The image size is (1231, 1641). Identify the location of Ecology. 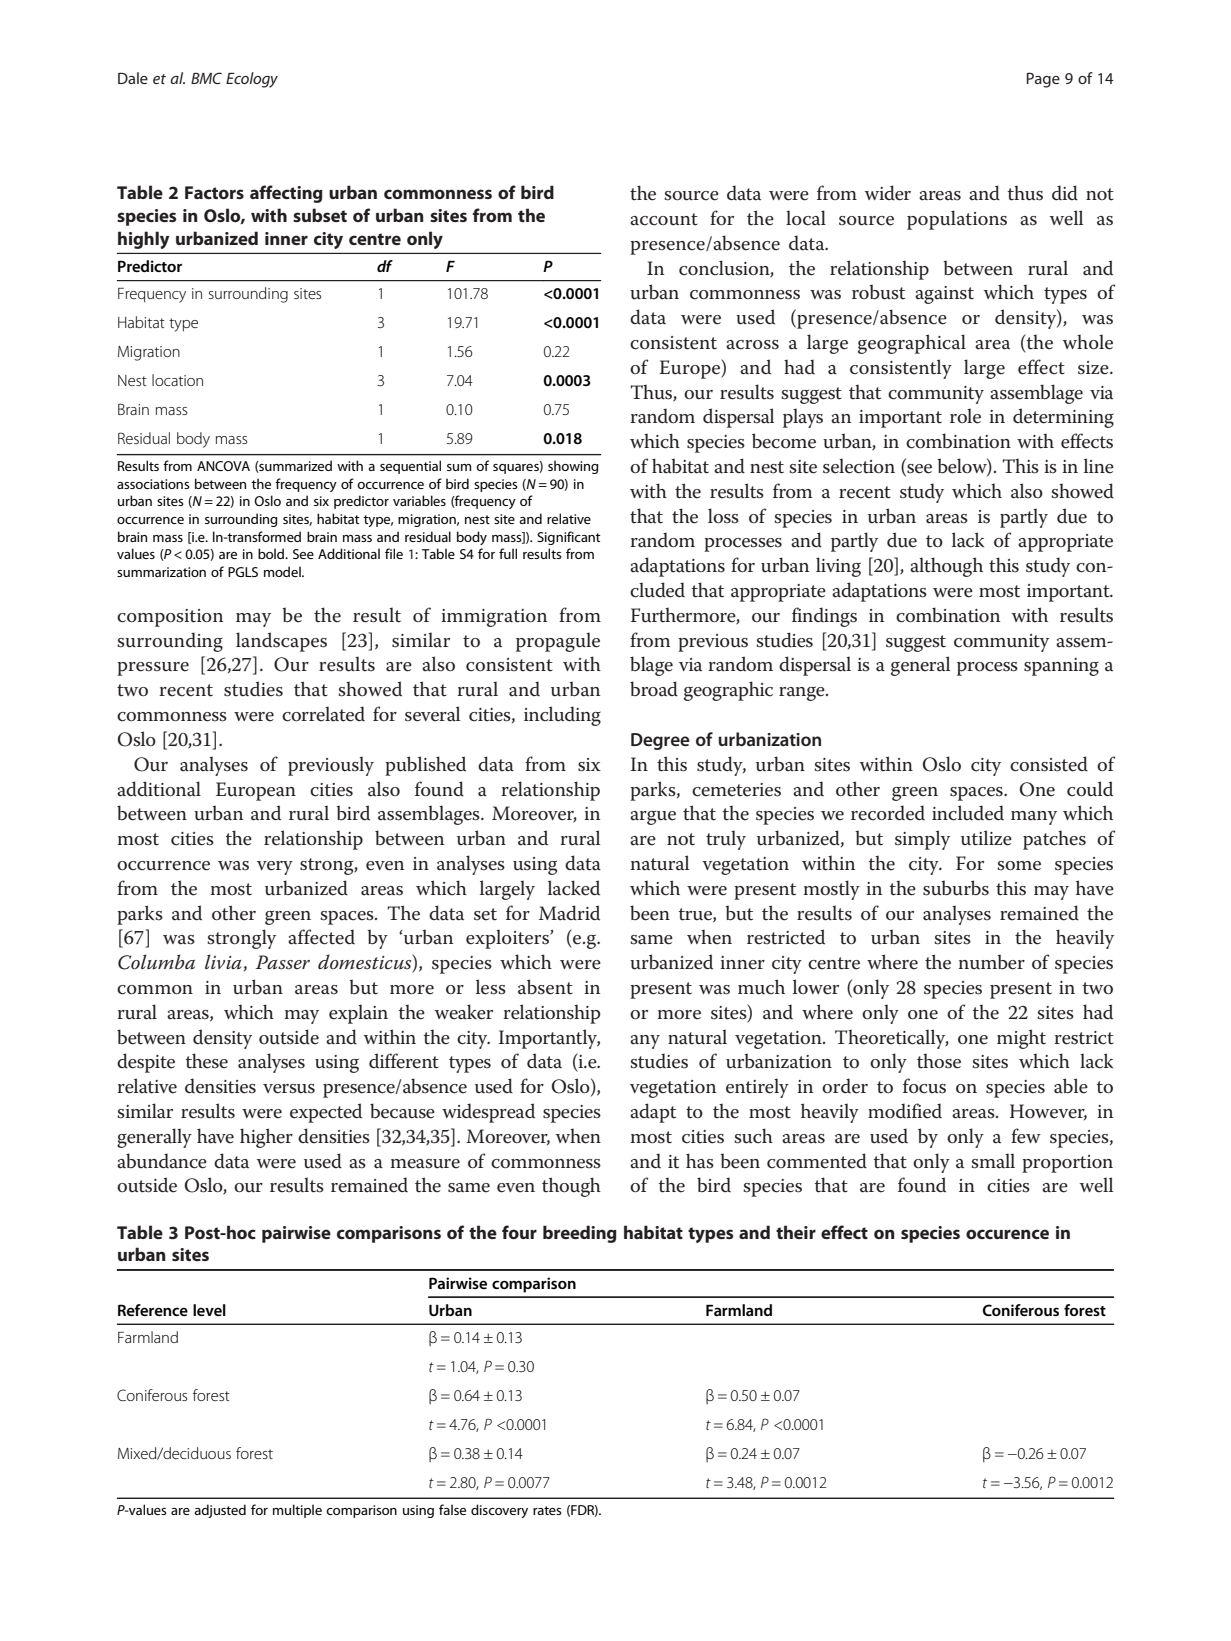
(252, 80).
